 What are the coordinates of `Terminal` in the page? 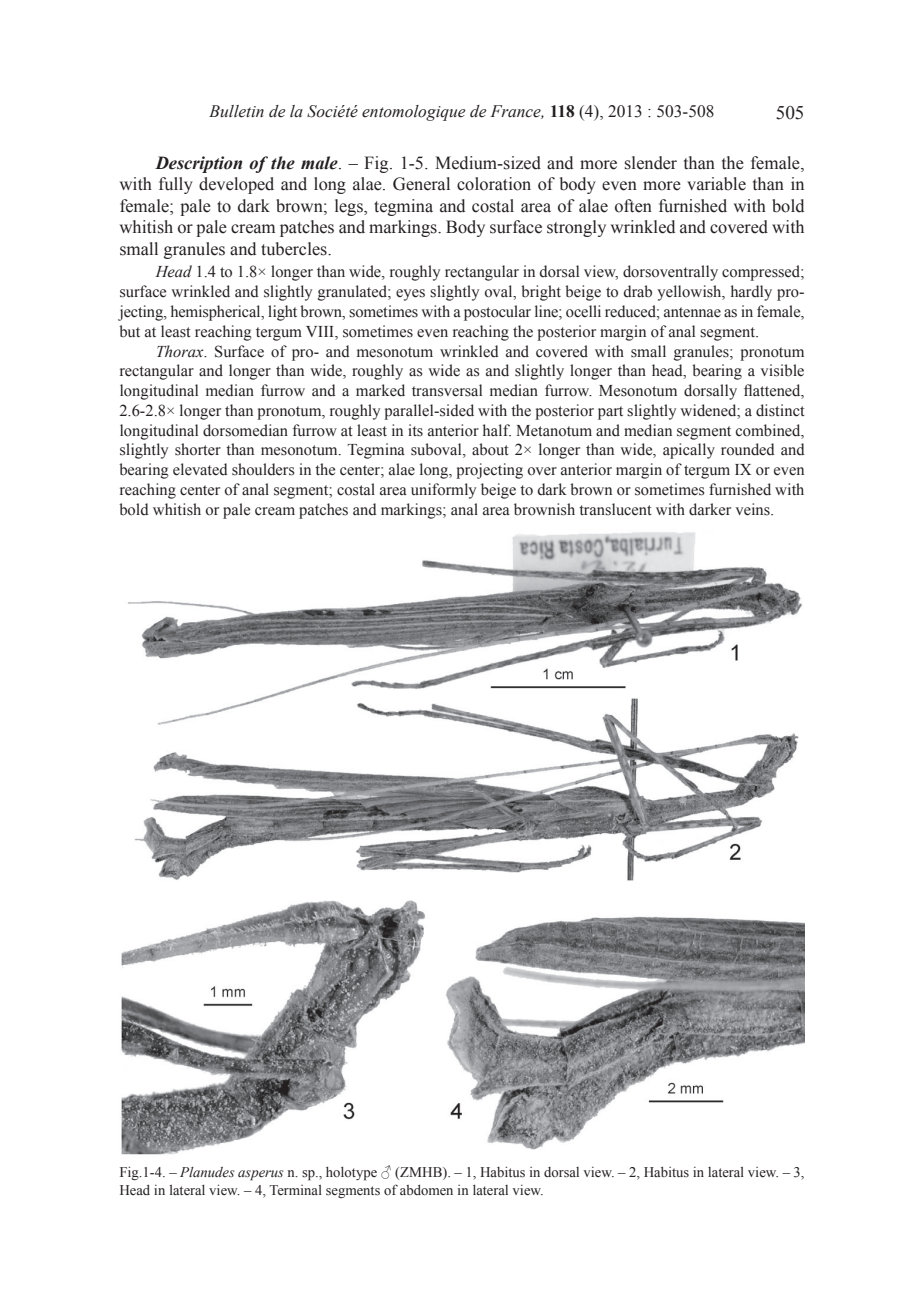 It's located at (295, 1190).
